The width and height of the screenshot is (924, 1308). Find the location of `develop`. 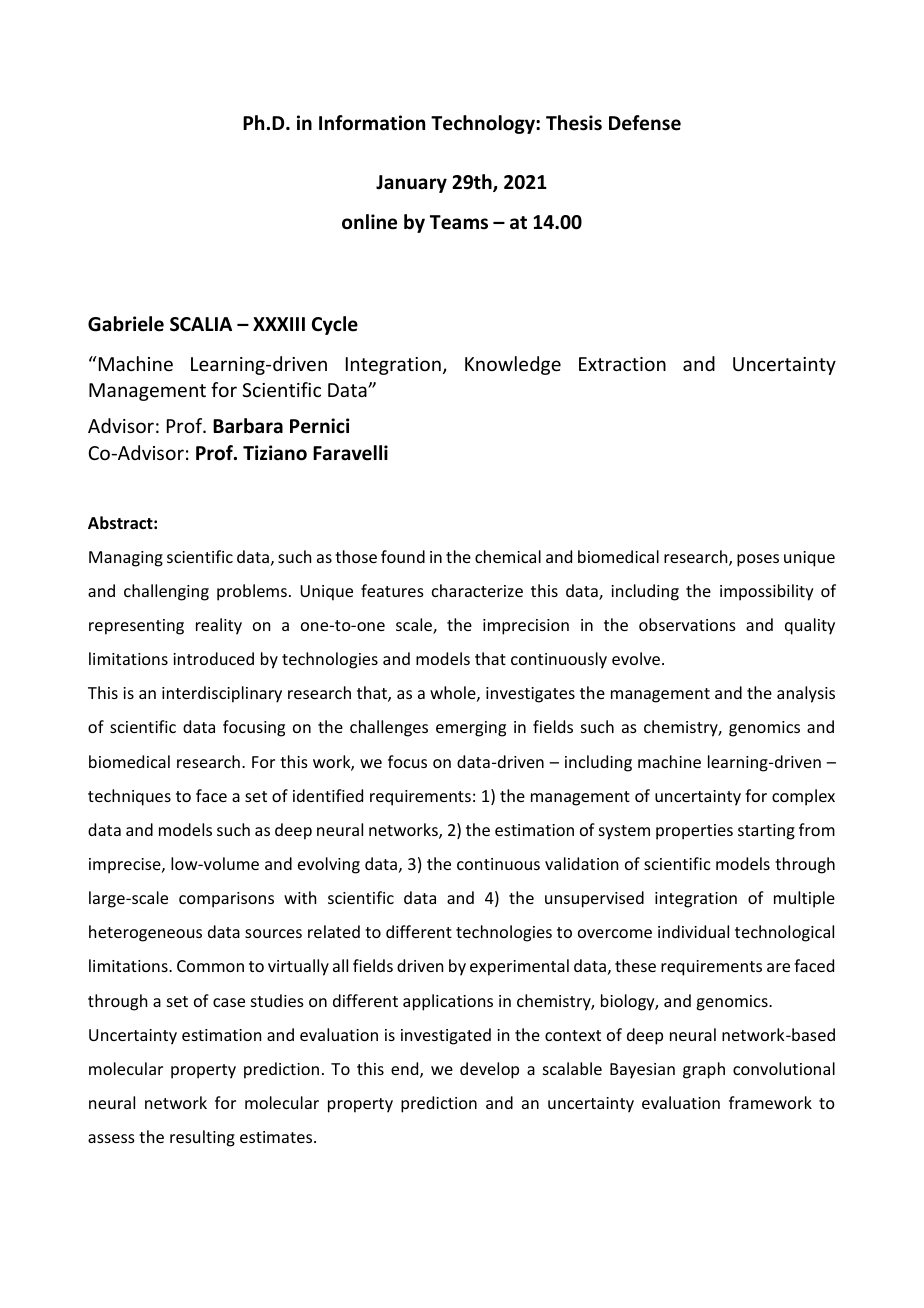

develop is located at coordinates (489, 1070).
